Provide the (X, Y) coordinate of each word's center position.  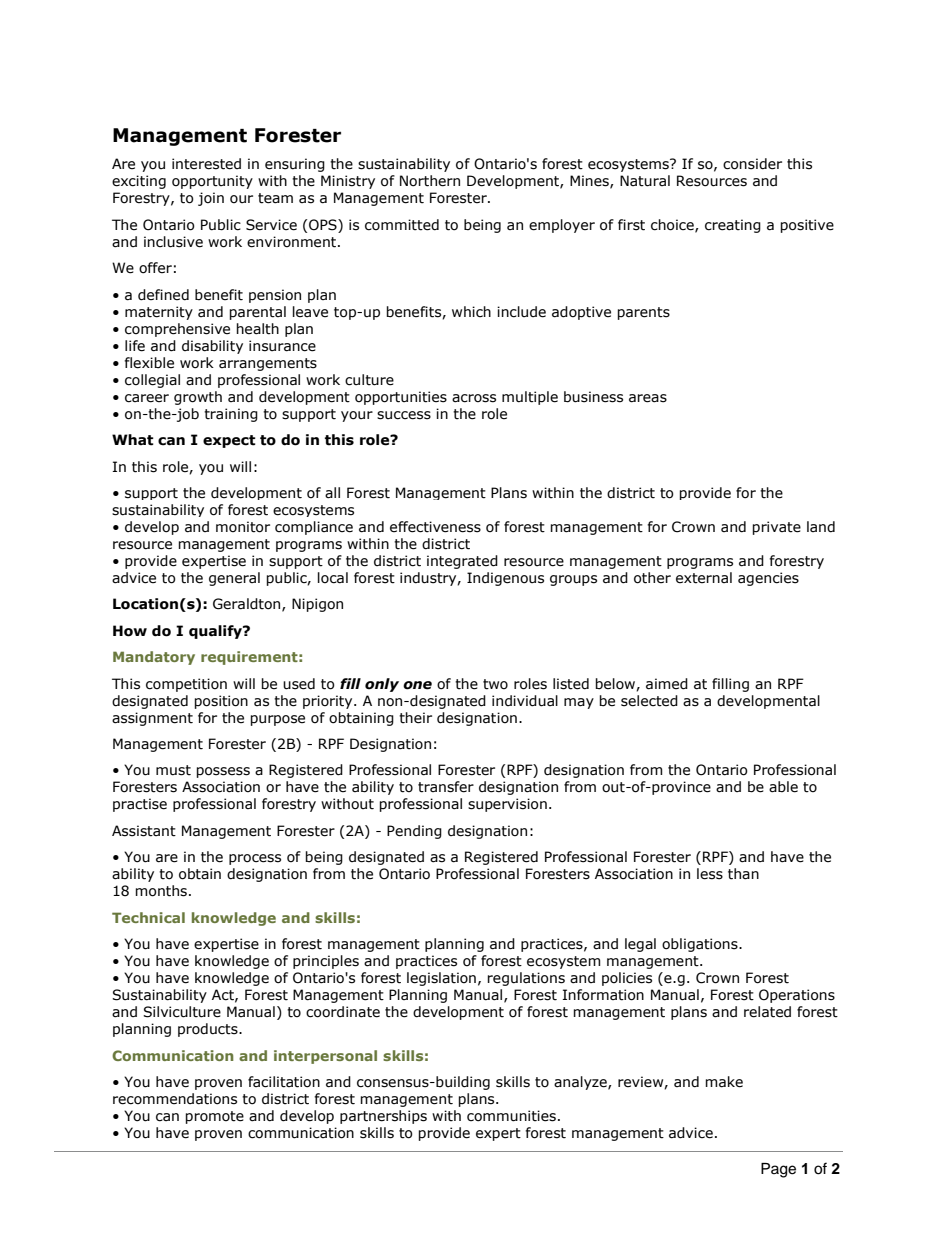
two (495, 684)
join (211, 199)
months (162, 891)
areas (648, 398)
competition (186, 685)
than (743, 874)
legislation (441, 979)
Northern (430, 181)
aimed (667, 684)
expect (229, 441)
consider (752, 164)
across (474, 398)
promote (214, 1117)
